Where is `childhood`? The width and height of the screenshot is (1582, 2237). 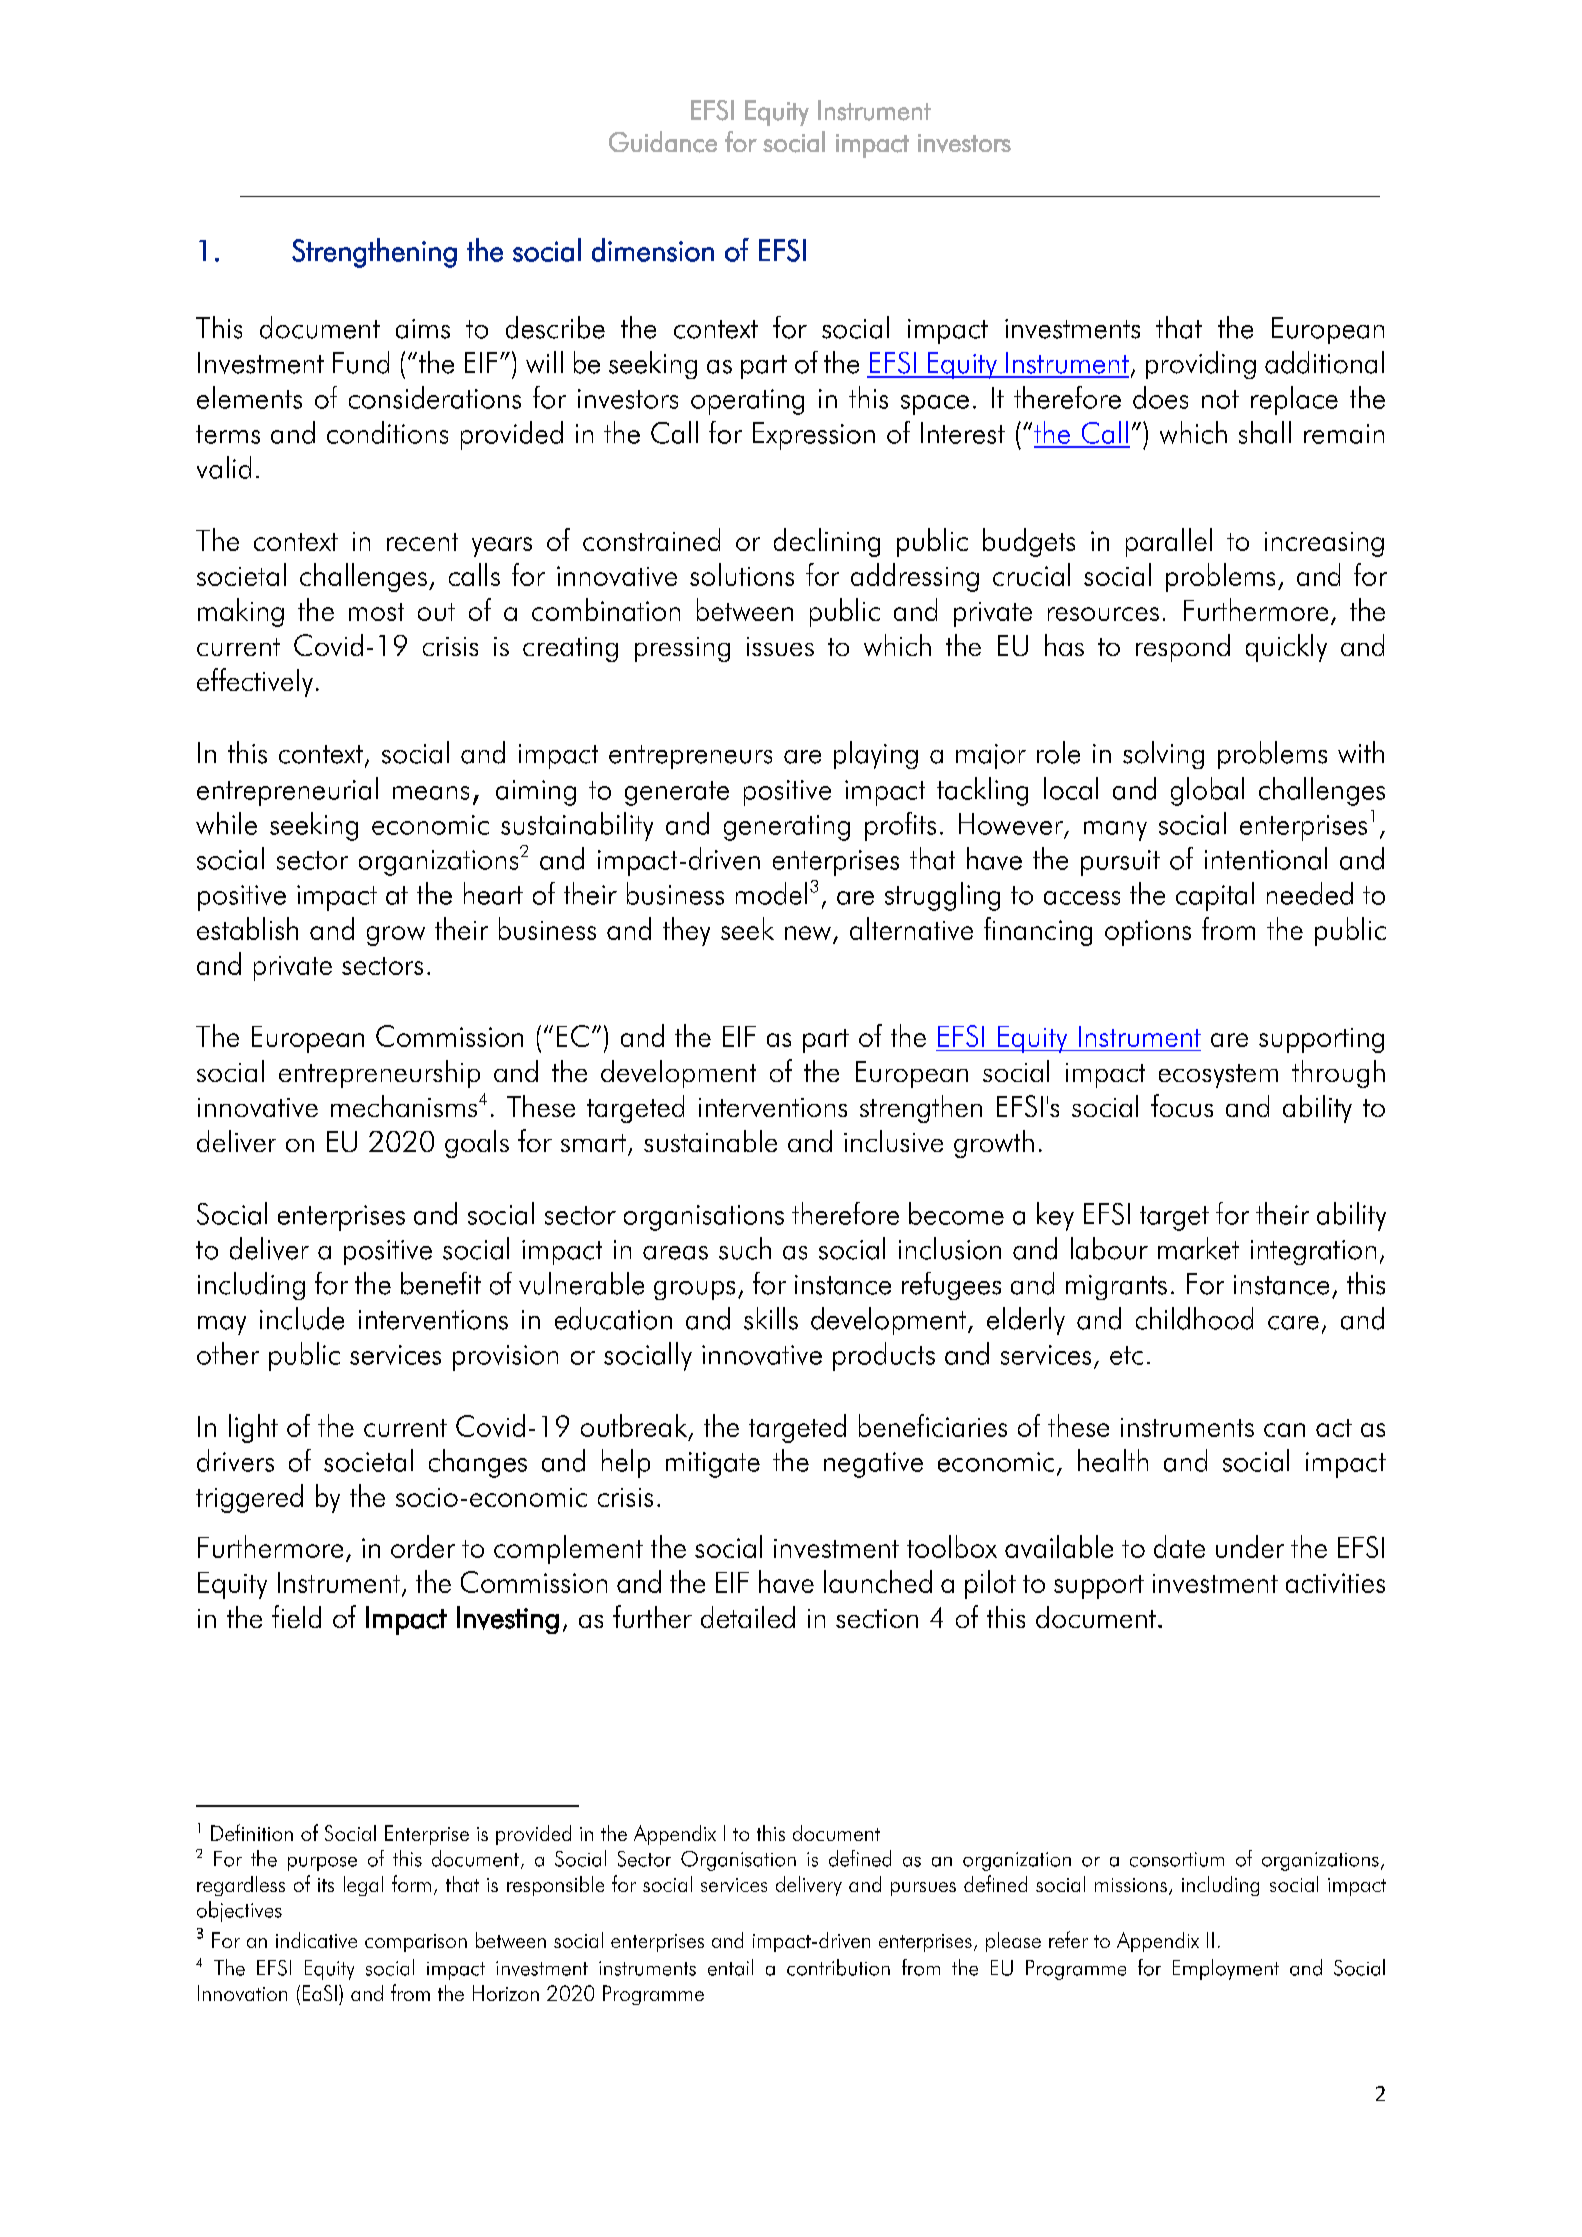
childhood is located at coordinates (1194, 1318).
